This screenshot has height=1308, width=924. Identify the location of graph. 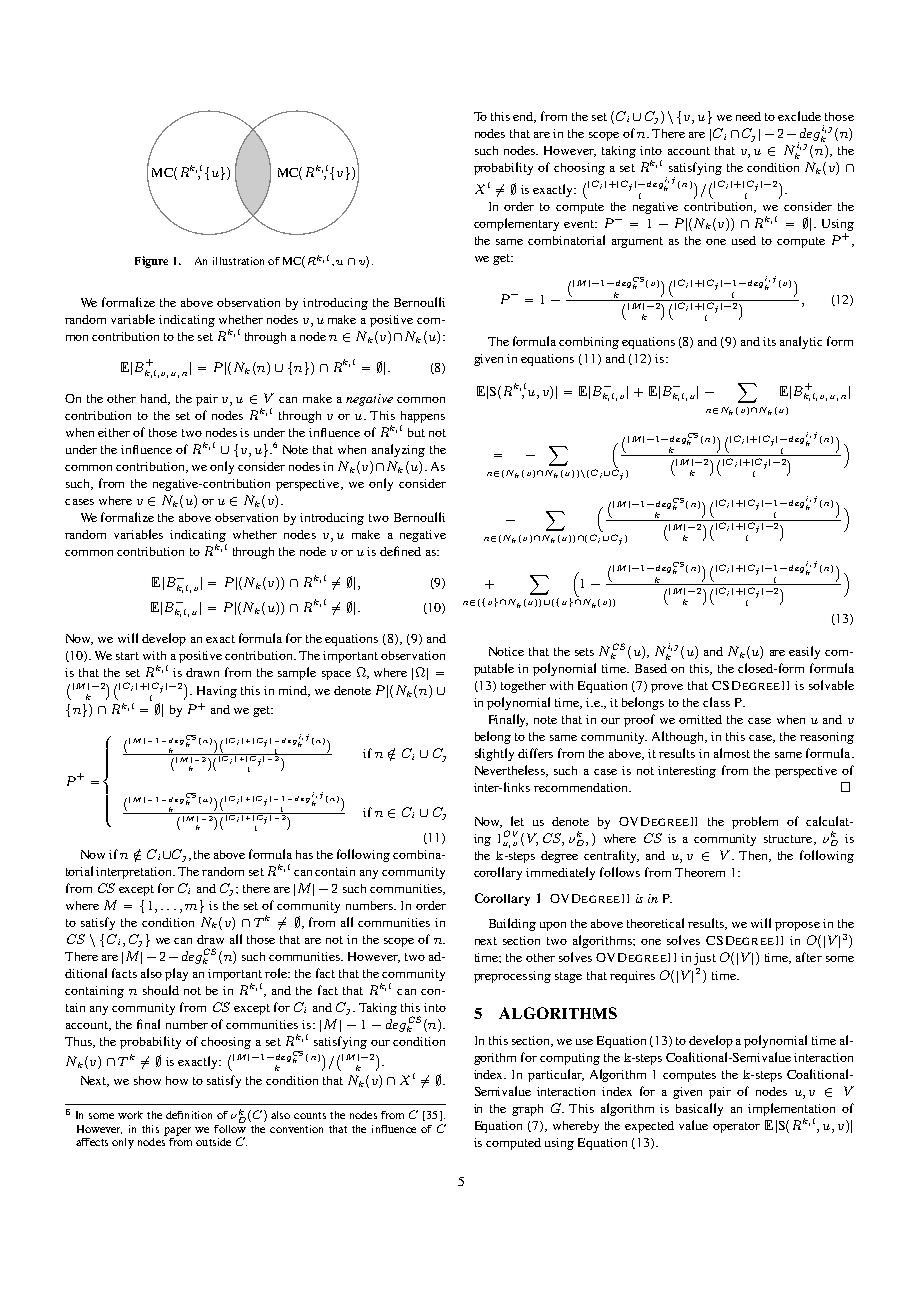
(527, 1110).
